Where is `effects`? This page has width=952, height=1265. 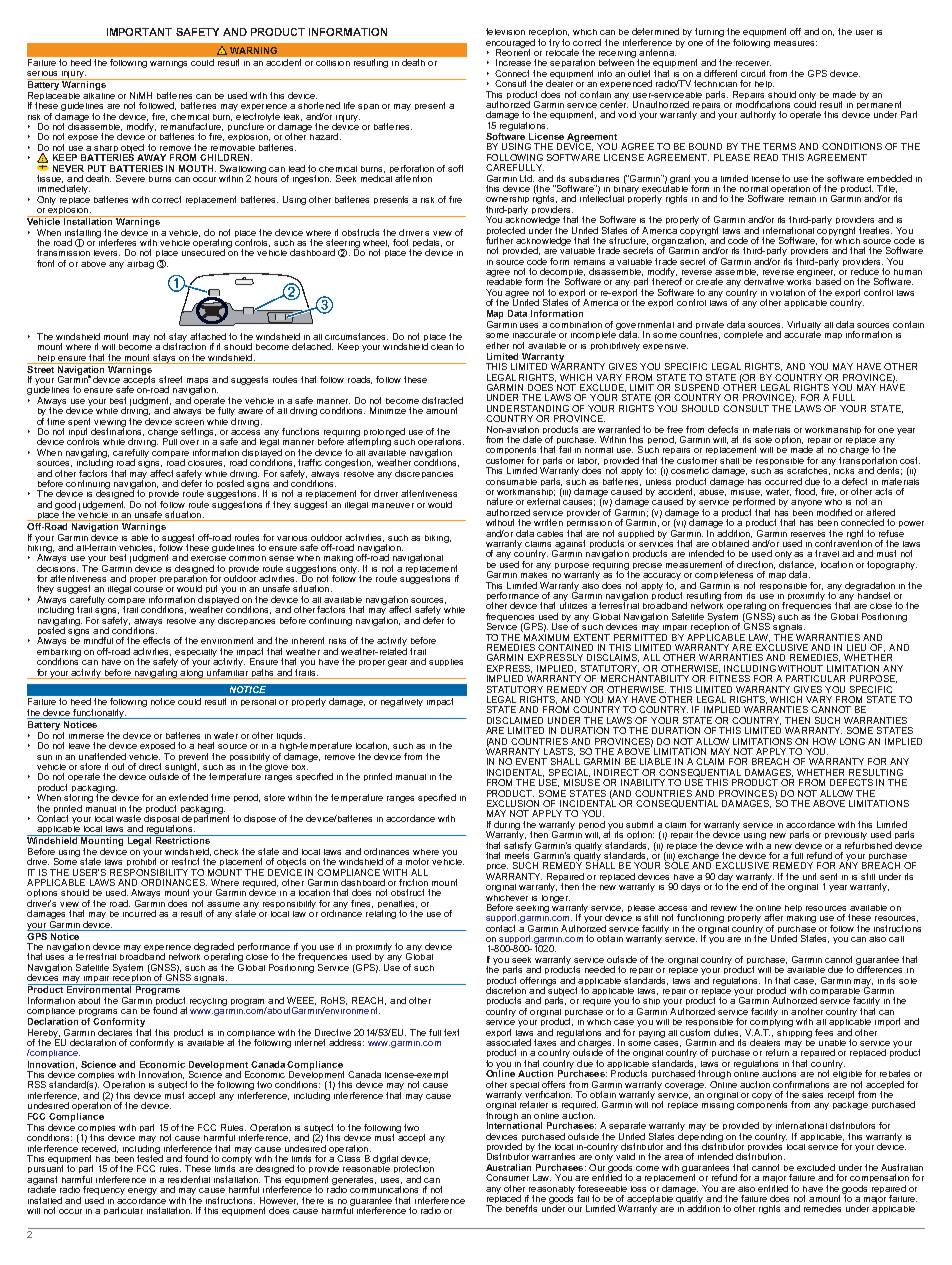 effects is located at coordinates (156, 640).
